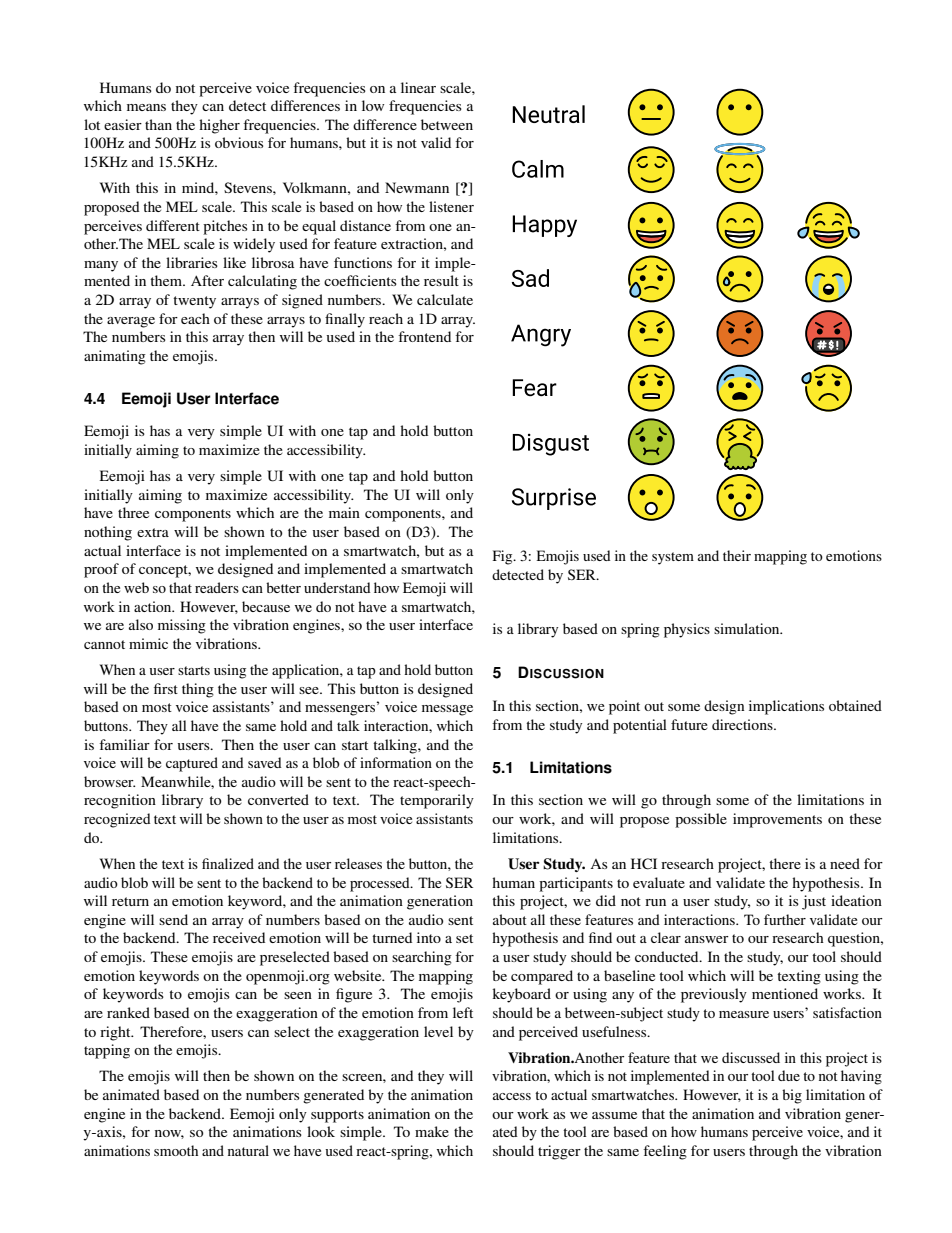 Image resolution: width=952 pixels, height=1233 pixels. What do you see at coordinates (510, 919) in the image?
I see `about` at bounding box center [510, 919].
